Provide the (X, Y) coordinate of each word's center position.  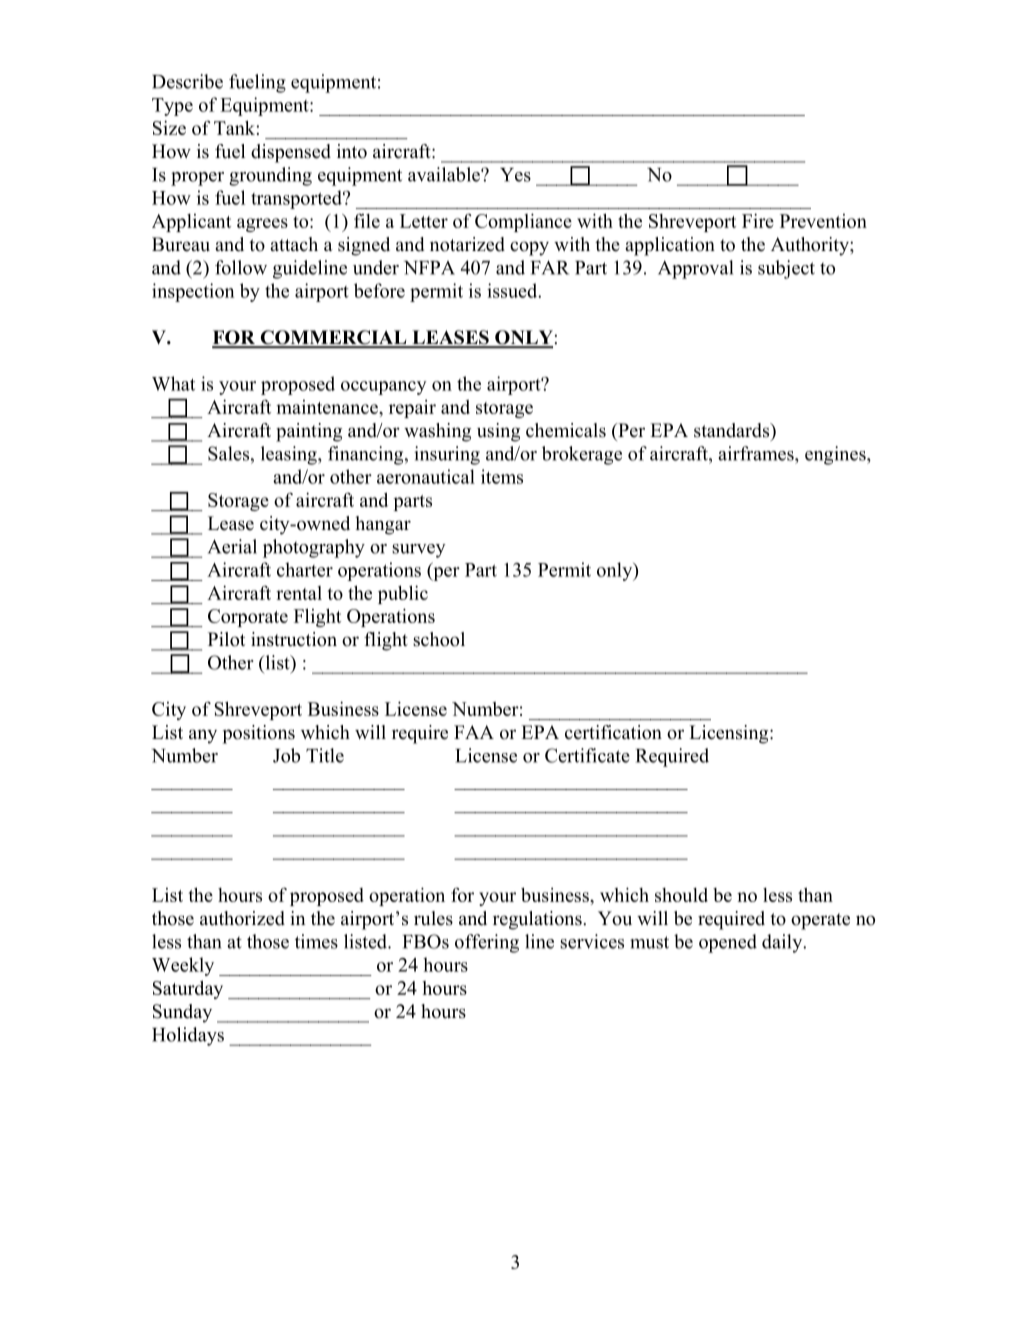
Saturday (188, 989)
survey (419, 551)
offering (487, 943)
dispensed (291, 153)
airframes (757, 453)
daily (783, 943)
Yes (515, 175)
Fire (758, 220)
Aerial (232, 546)
